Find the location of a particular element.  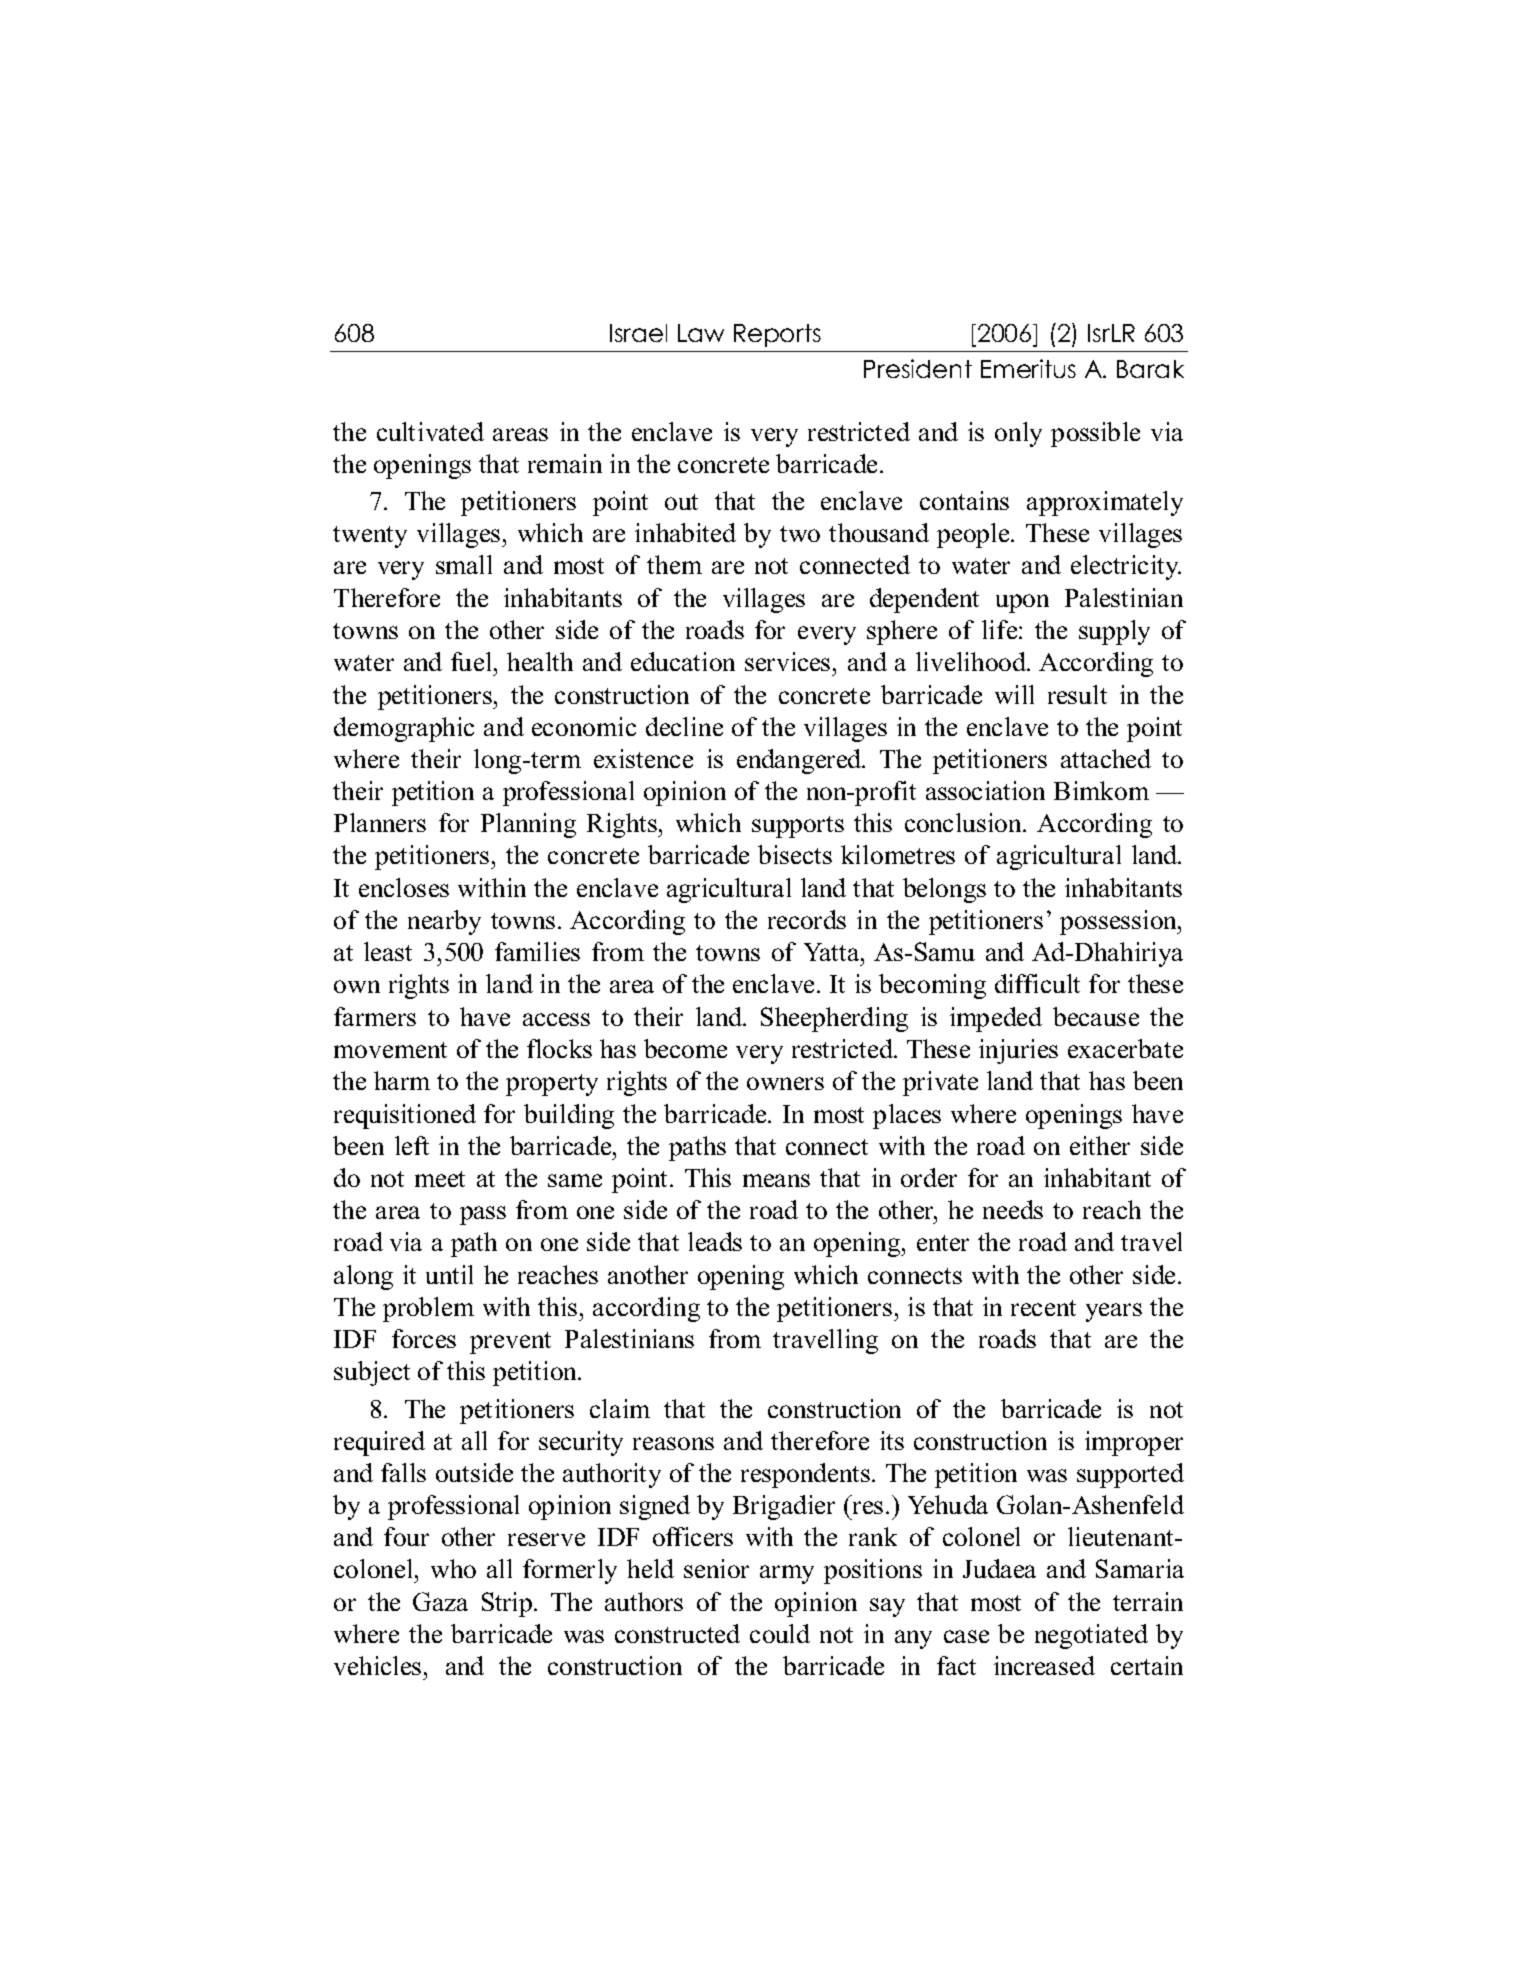

attached is located at coordinates (1106, 758).
